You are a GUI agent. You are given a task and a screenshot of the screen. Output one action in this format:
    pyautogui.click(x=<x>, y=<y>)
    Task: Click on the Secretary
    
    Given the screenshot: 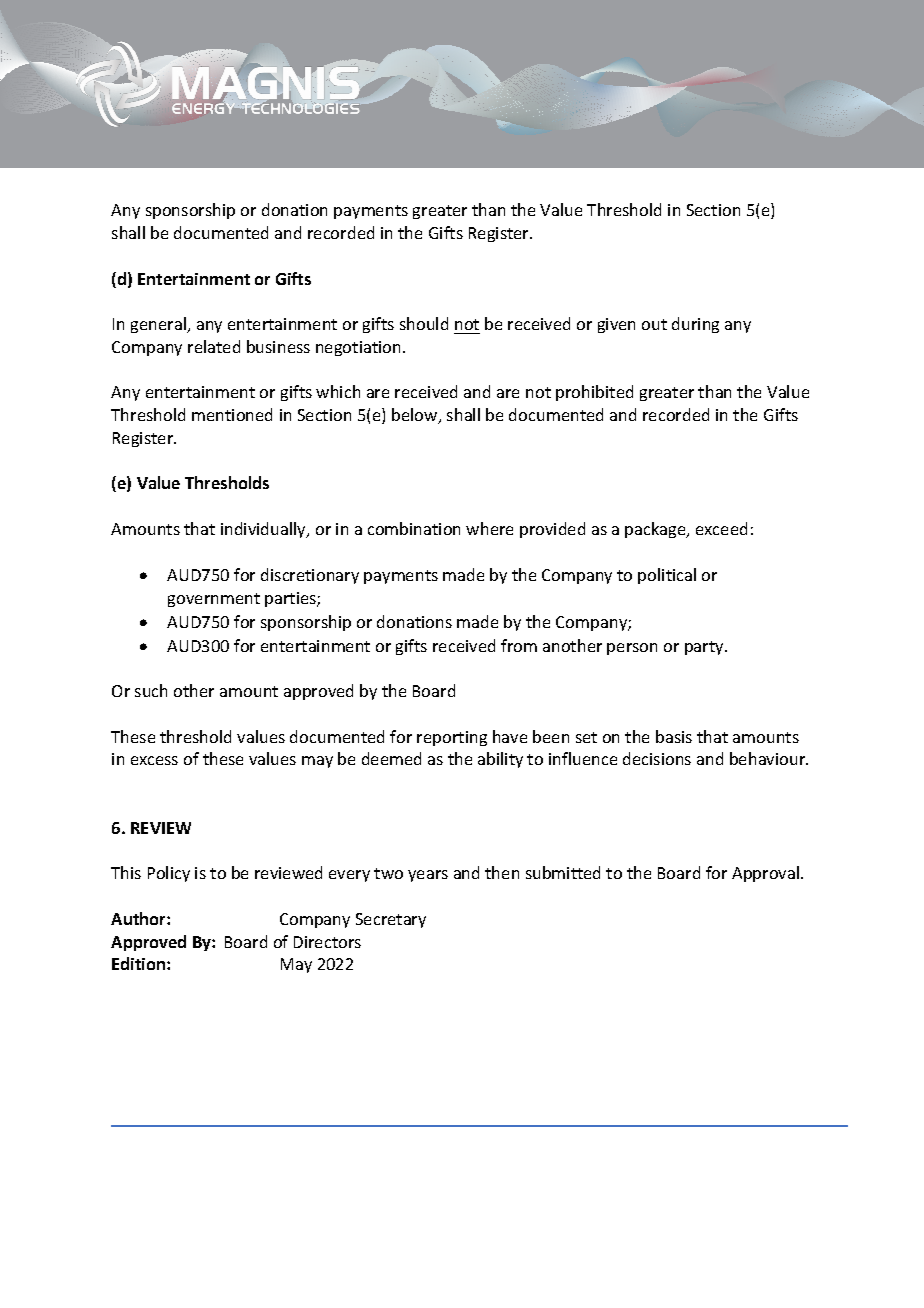 What is the action you would take?
    pyautogui.click(x=391, y=920)
